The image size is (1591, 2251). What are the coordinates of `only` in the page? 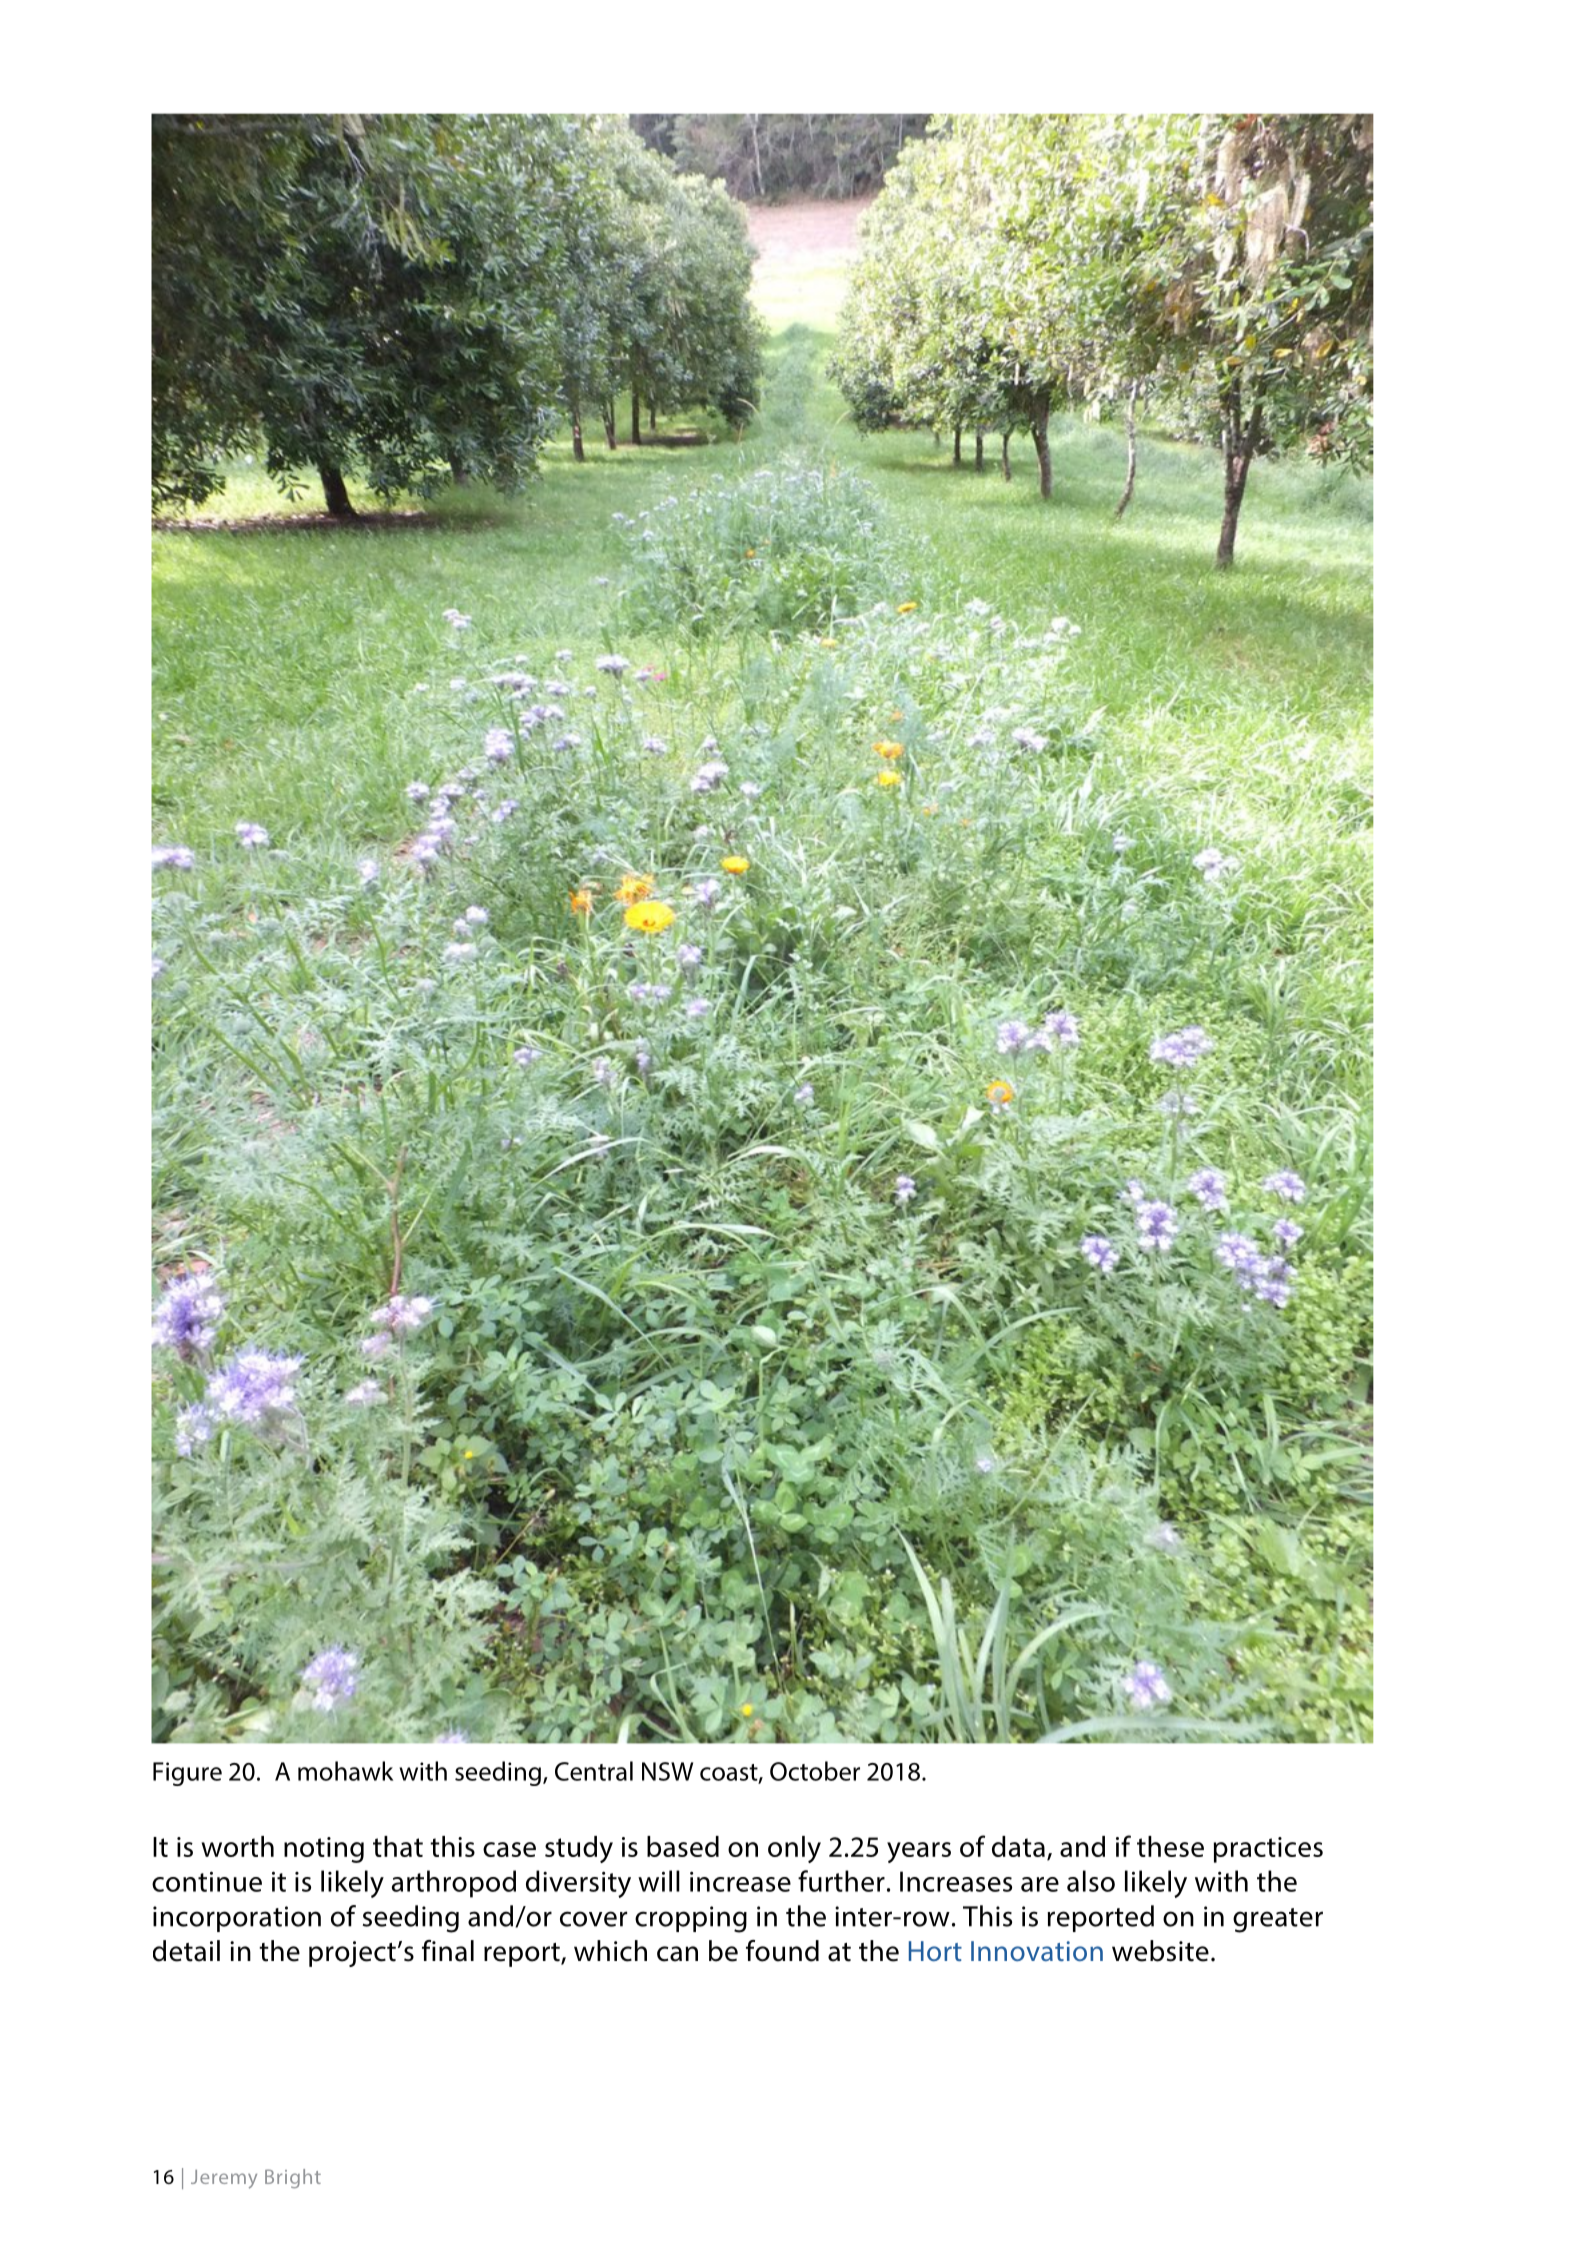 It's located at (794, 1849).
